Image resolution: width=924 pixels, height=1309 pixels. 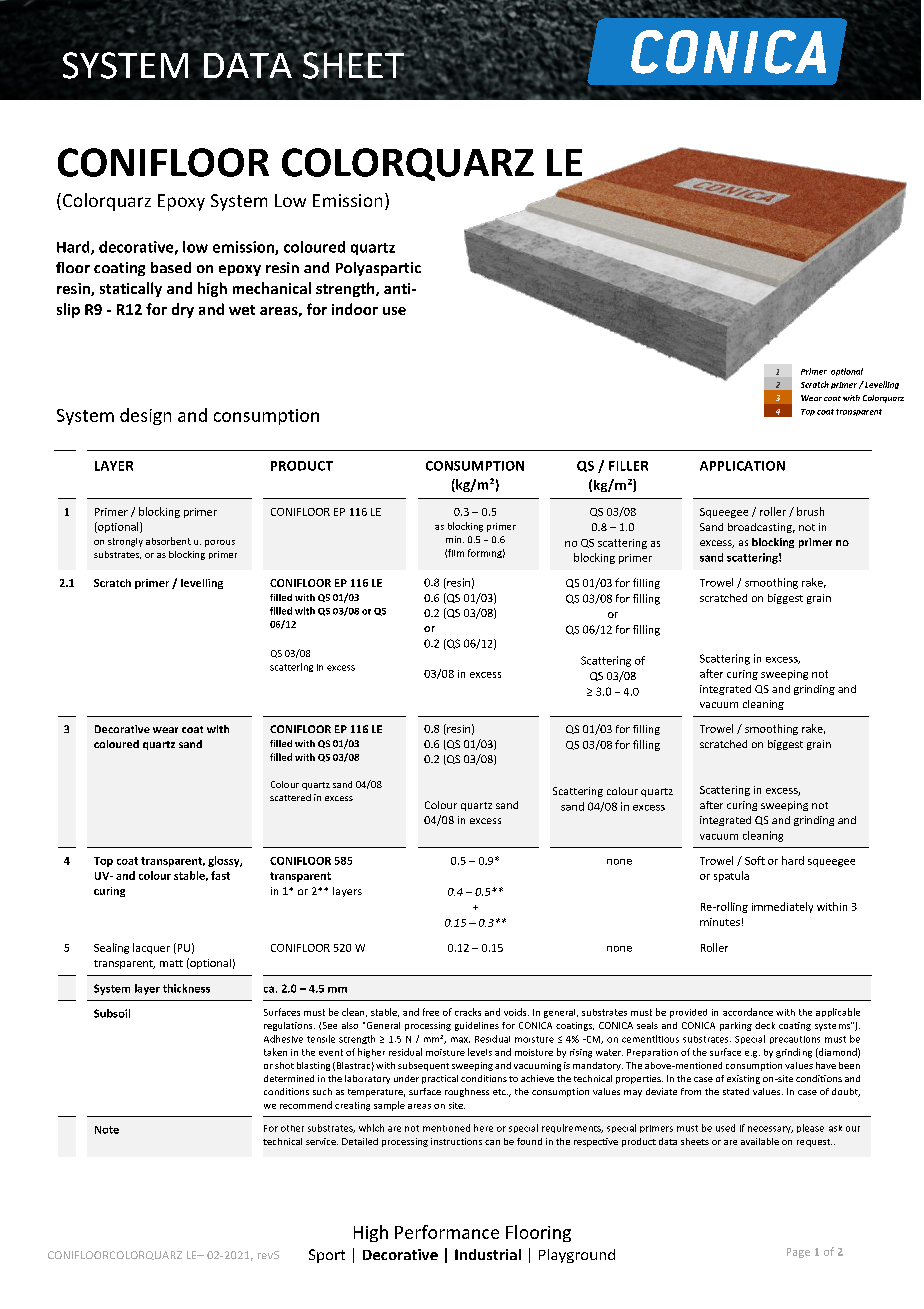 What do you see at coordinates (327, 1256) in the screenshot?
I see `Sport` at bounding box center [327, 1256].
